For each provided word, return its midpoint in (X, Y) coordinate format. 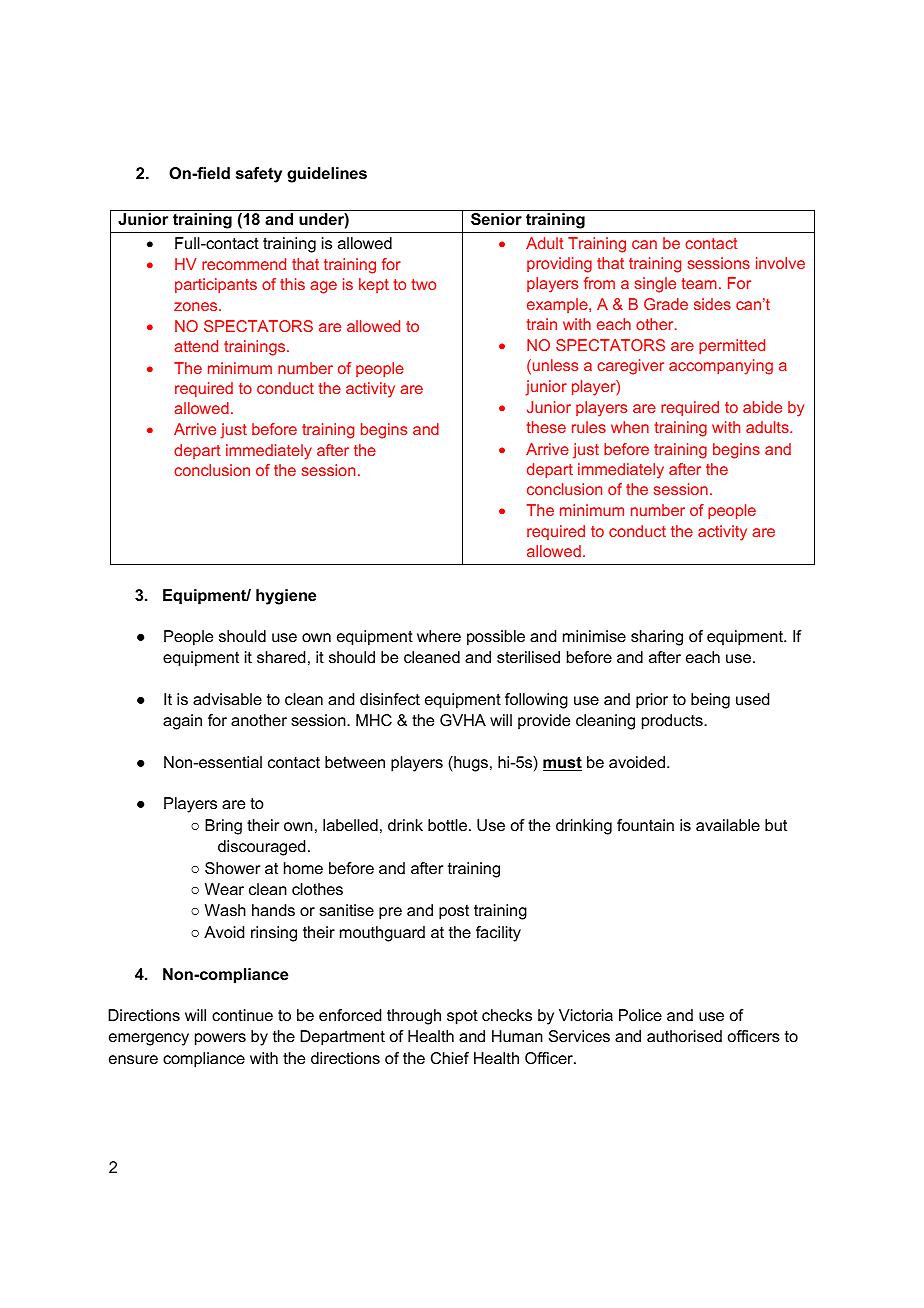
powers (220, 1039)
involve (780, 263)
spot (462, 1017)
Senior (496, 219)
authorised (684, 1036)
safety (259, 175)
